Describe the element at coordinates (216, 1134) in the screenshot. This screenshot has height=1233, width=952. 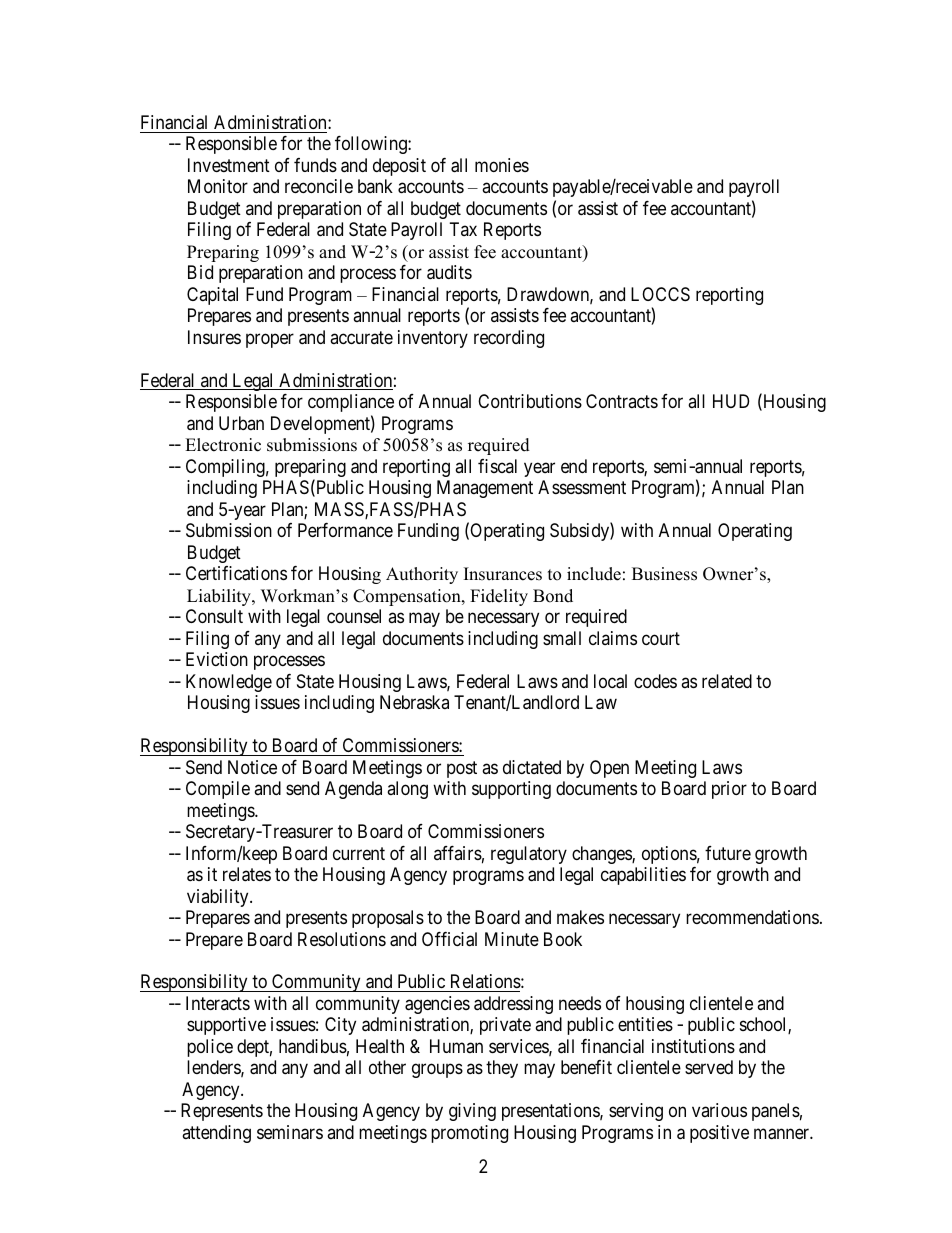
I see `attending` at that location.
